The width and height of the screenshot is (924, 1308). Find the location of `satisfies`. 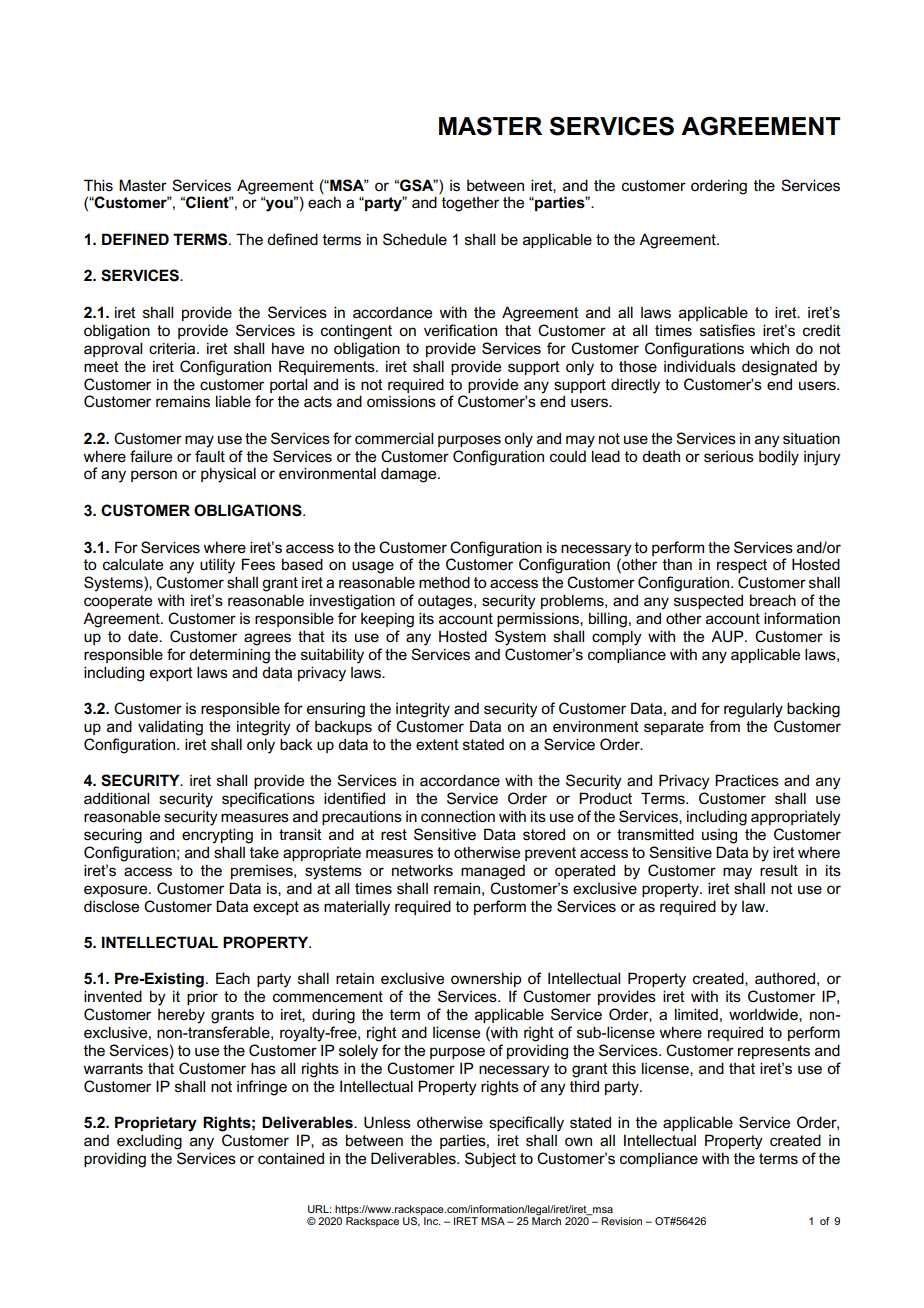

satisfies is located at coordinates (727, 330).
